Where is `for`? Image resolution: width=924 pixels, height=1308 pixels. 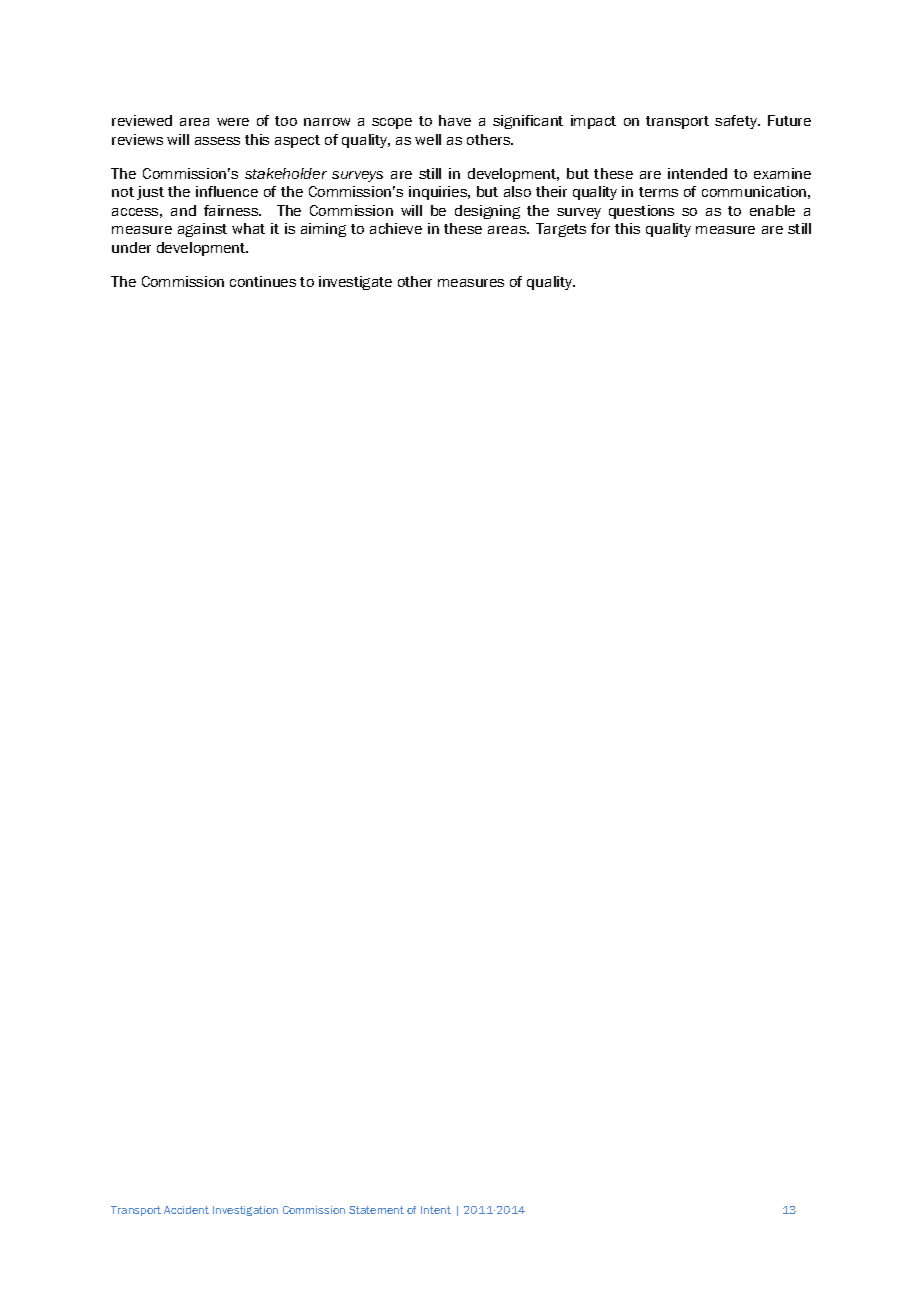 for is located at coordinates (600, 228).
